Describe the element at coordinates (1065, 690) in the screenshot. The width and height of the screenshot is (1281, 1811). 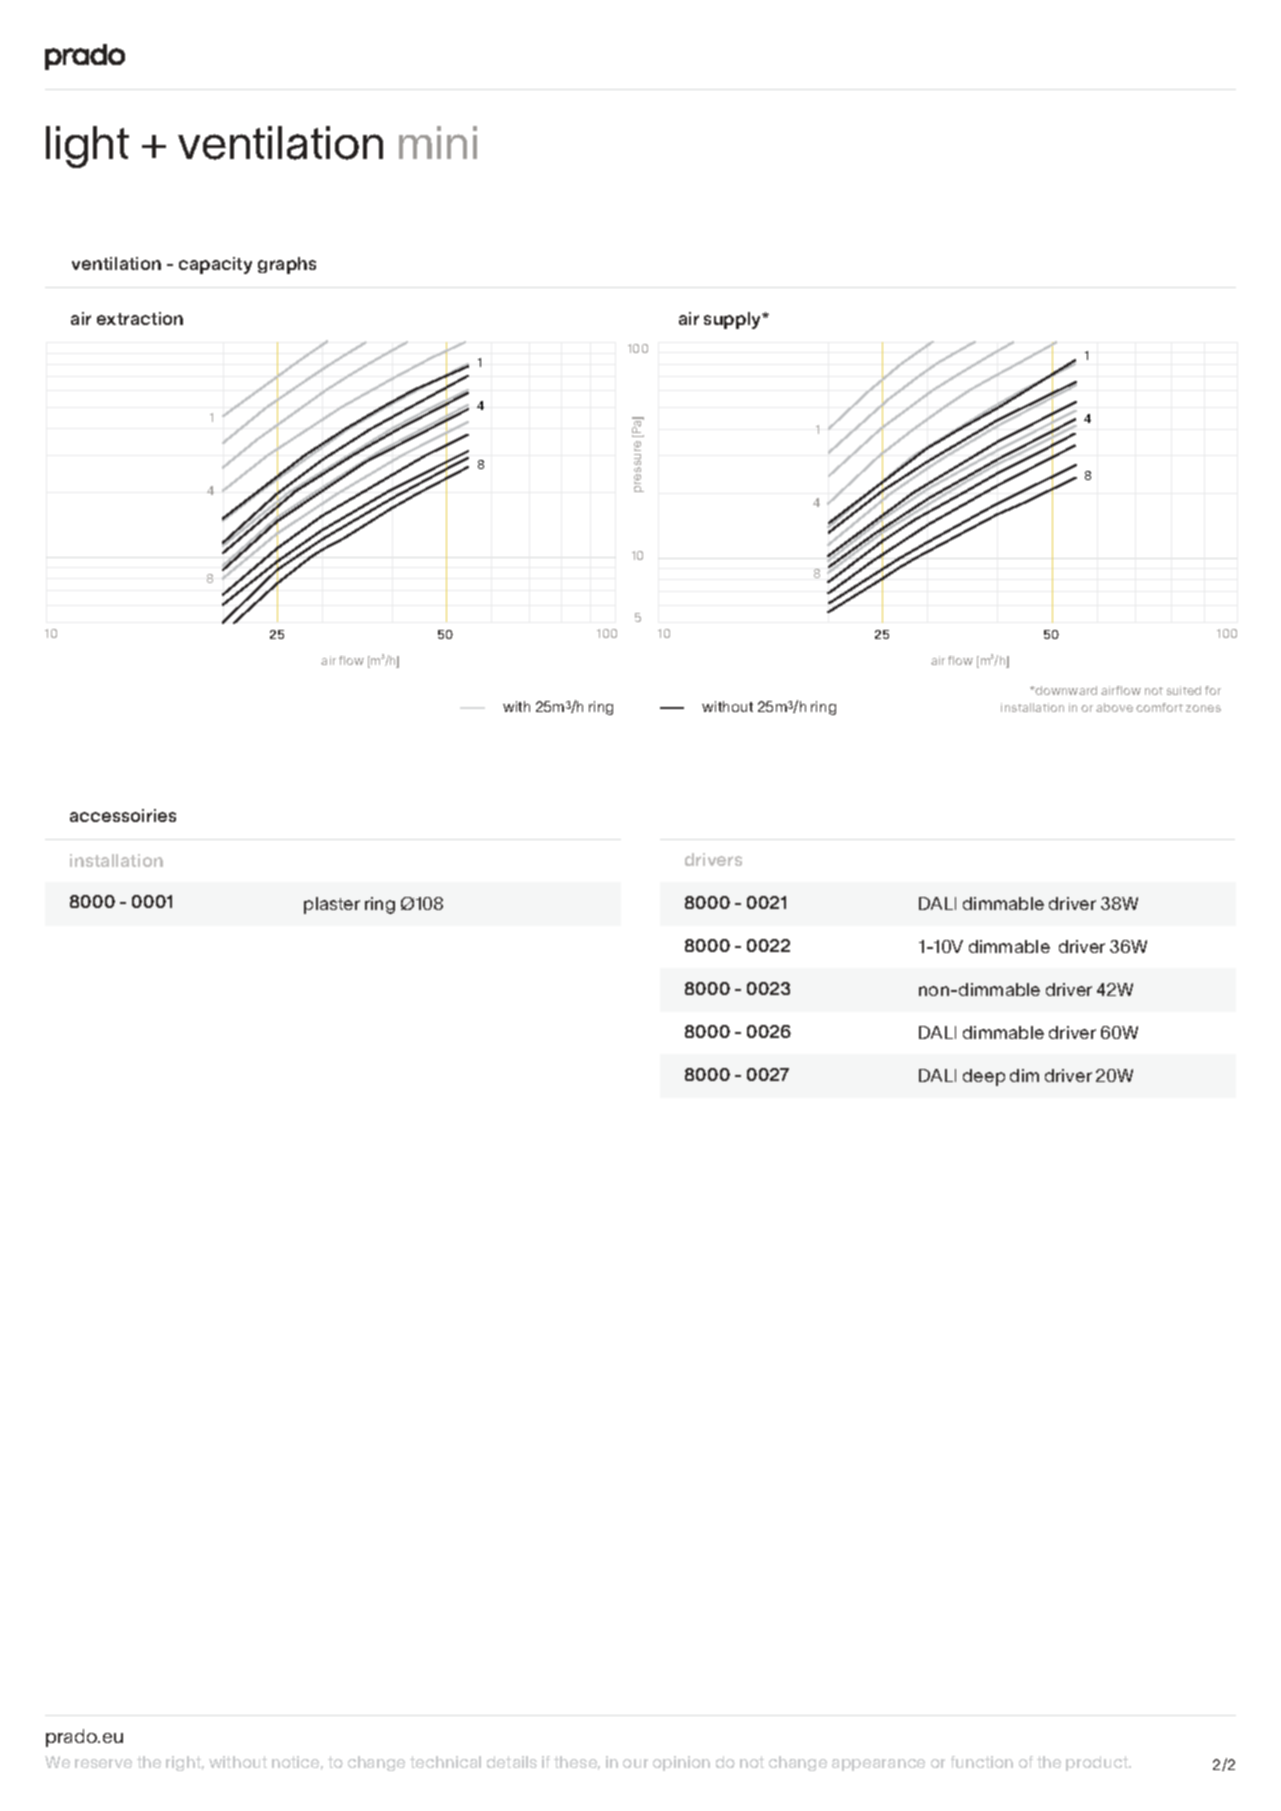
I see `downward` at that location.
